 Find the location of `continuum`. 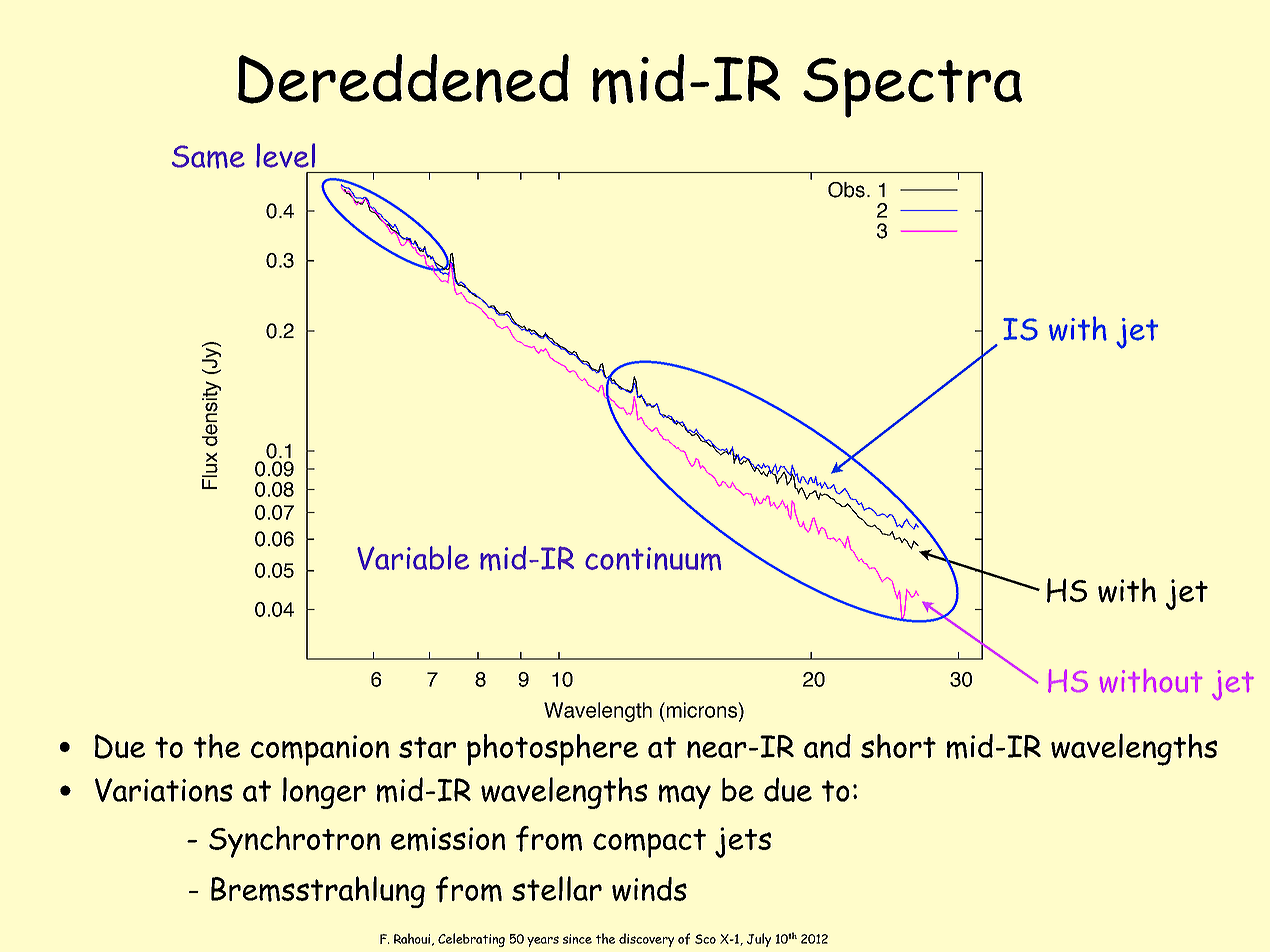

continuum is located at coordinates (653, 559).
